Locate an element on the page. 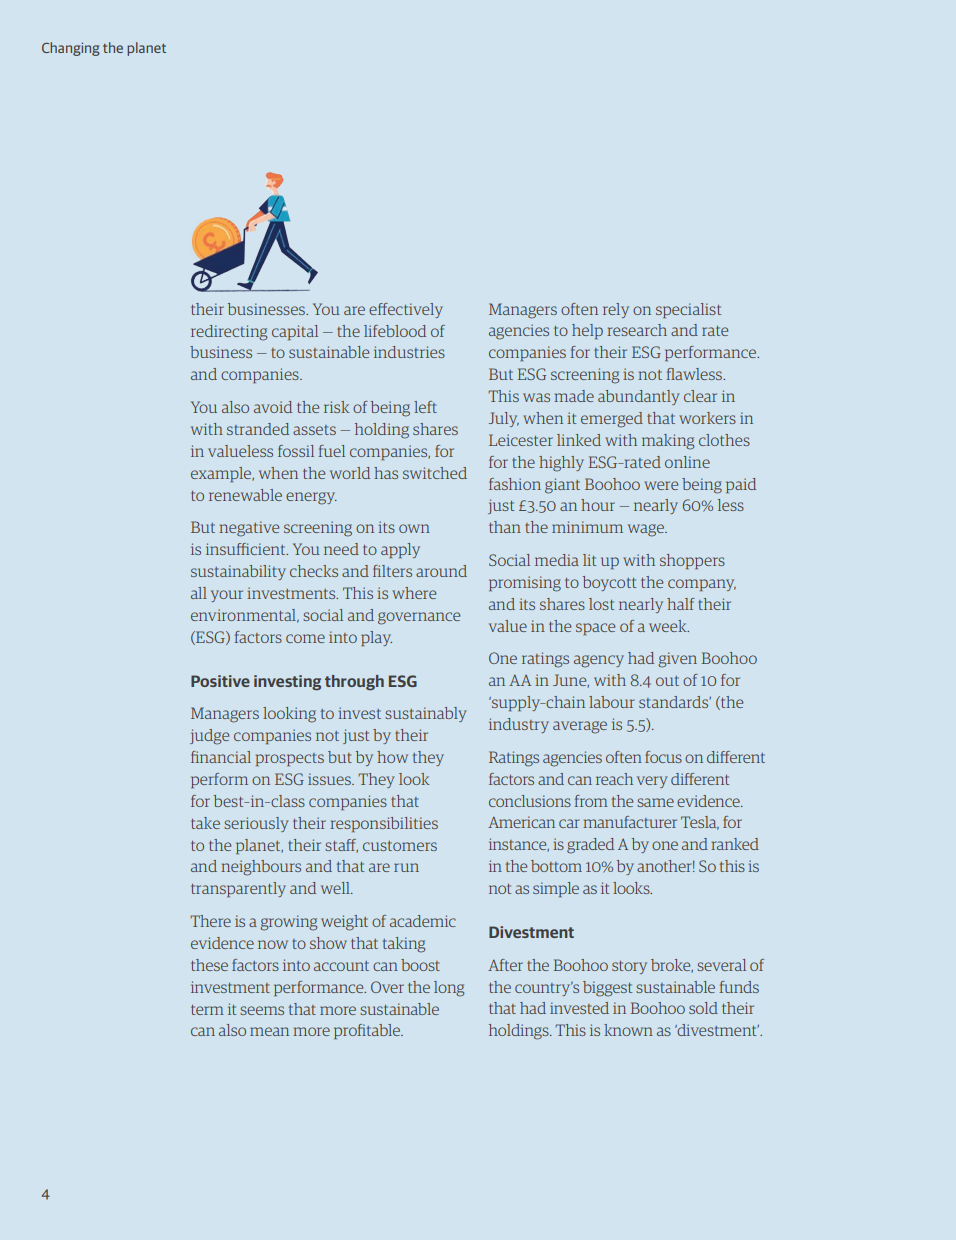 The height and width of the page is (1240, 956). Changing is located at coordinates (71, 49).
